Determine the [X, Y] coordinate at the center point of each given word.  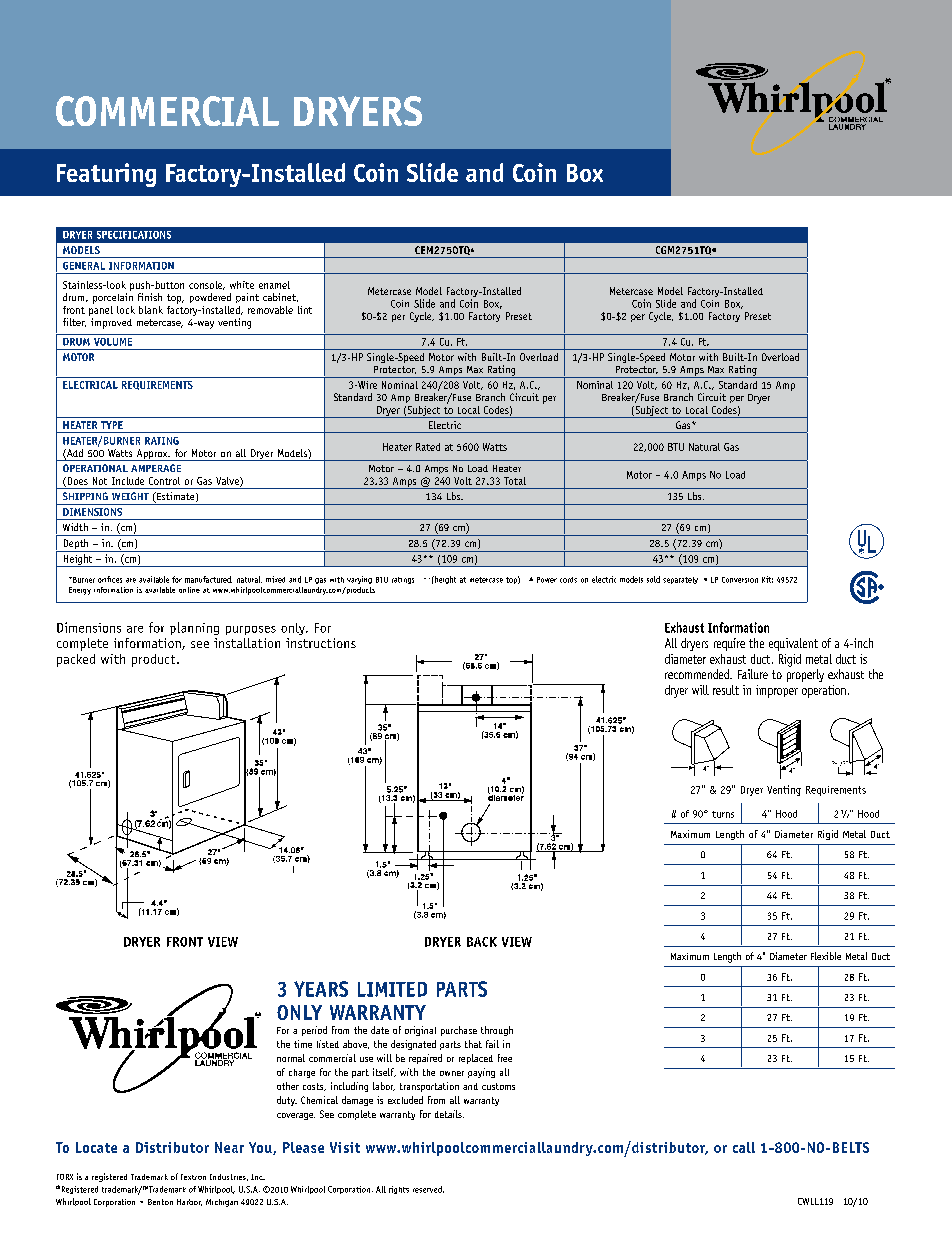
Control [164, 481]
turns [723, 814]
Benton [160, 1202]
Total [515, 481]
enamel [274, 285]
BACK [482, 942]
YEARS [321, 989]
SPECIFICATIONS [134, 235]
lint [305, 310]
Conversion [740, 580]
